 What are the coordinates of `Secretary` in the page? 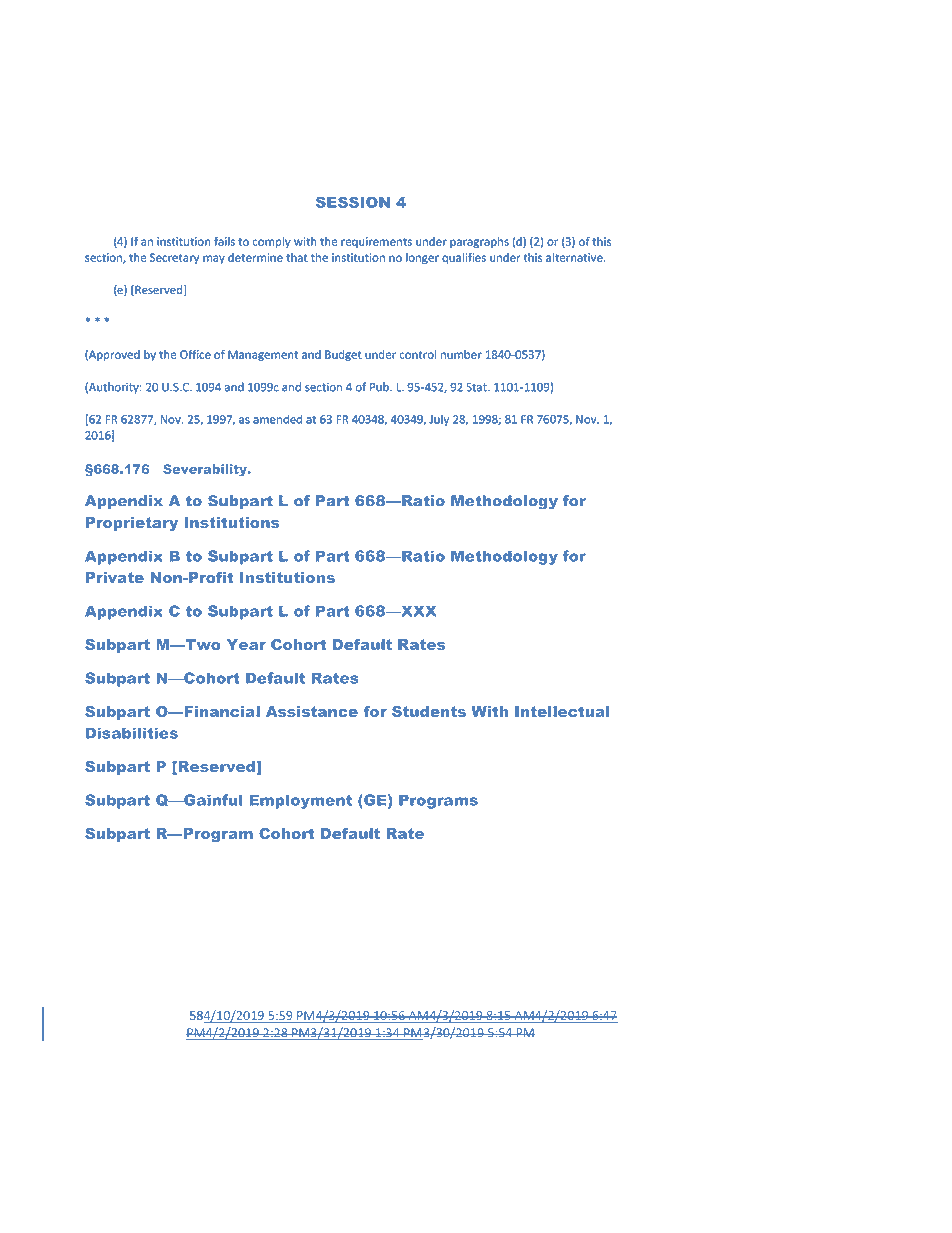 It's located at (174, 258).
